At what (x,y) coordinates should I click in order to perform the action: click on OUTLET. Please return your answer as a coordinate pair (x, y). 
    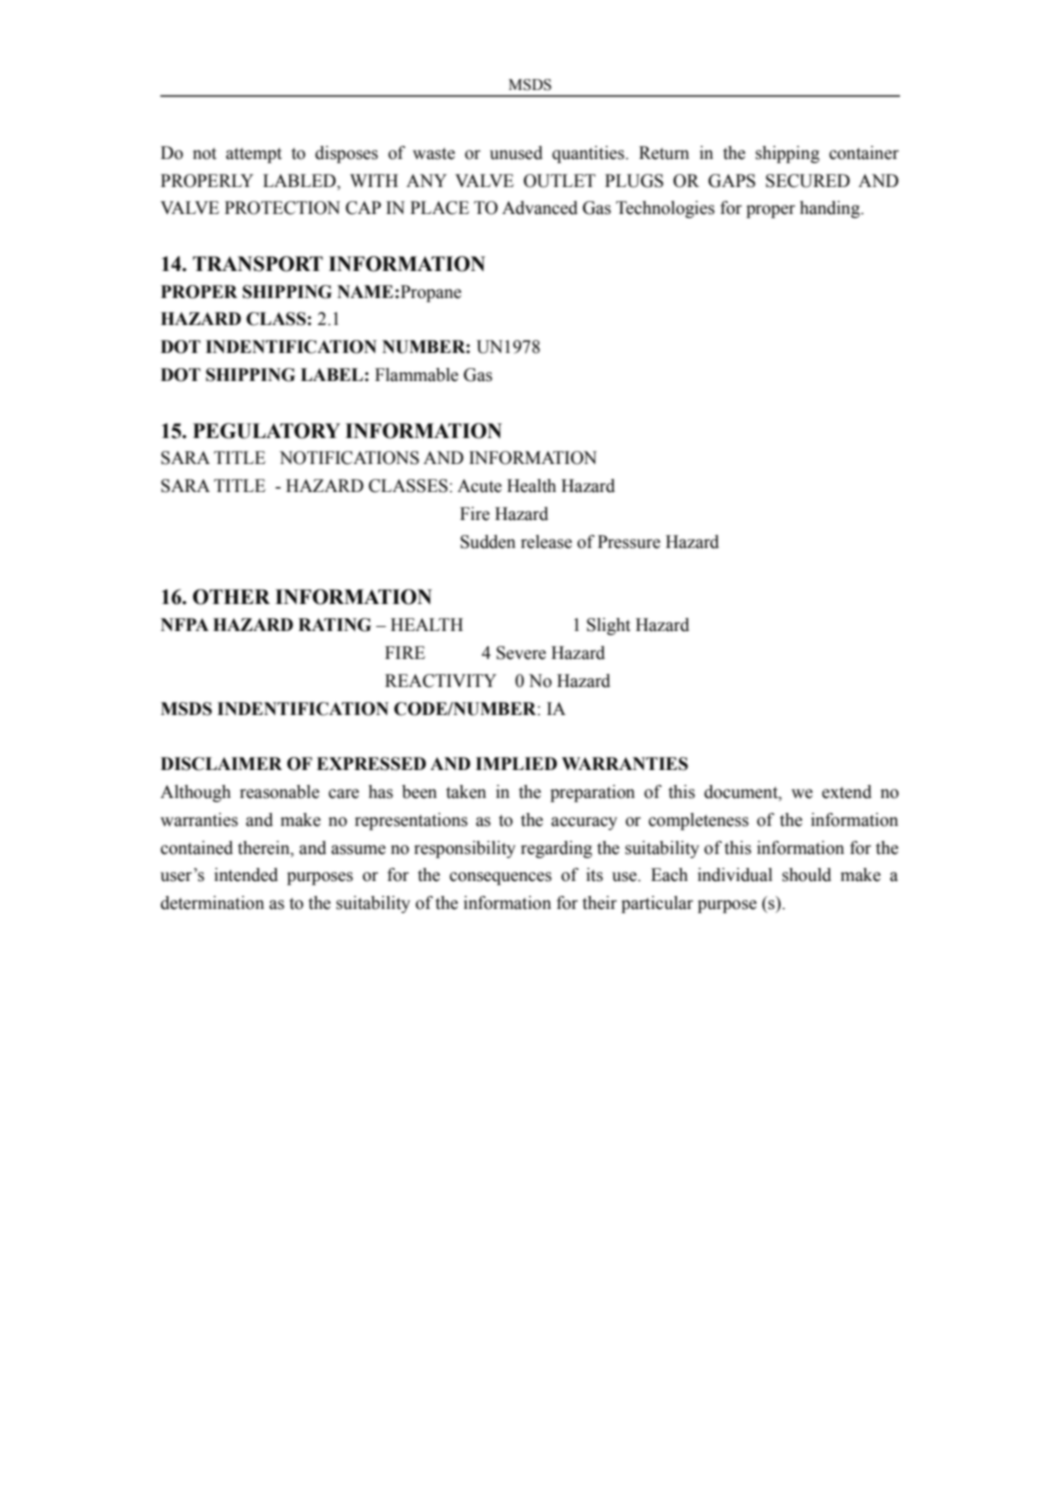
    Looking at the image, I should click on (560, 181).
